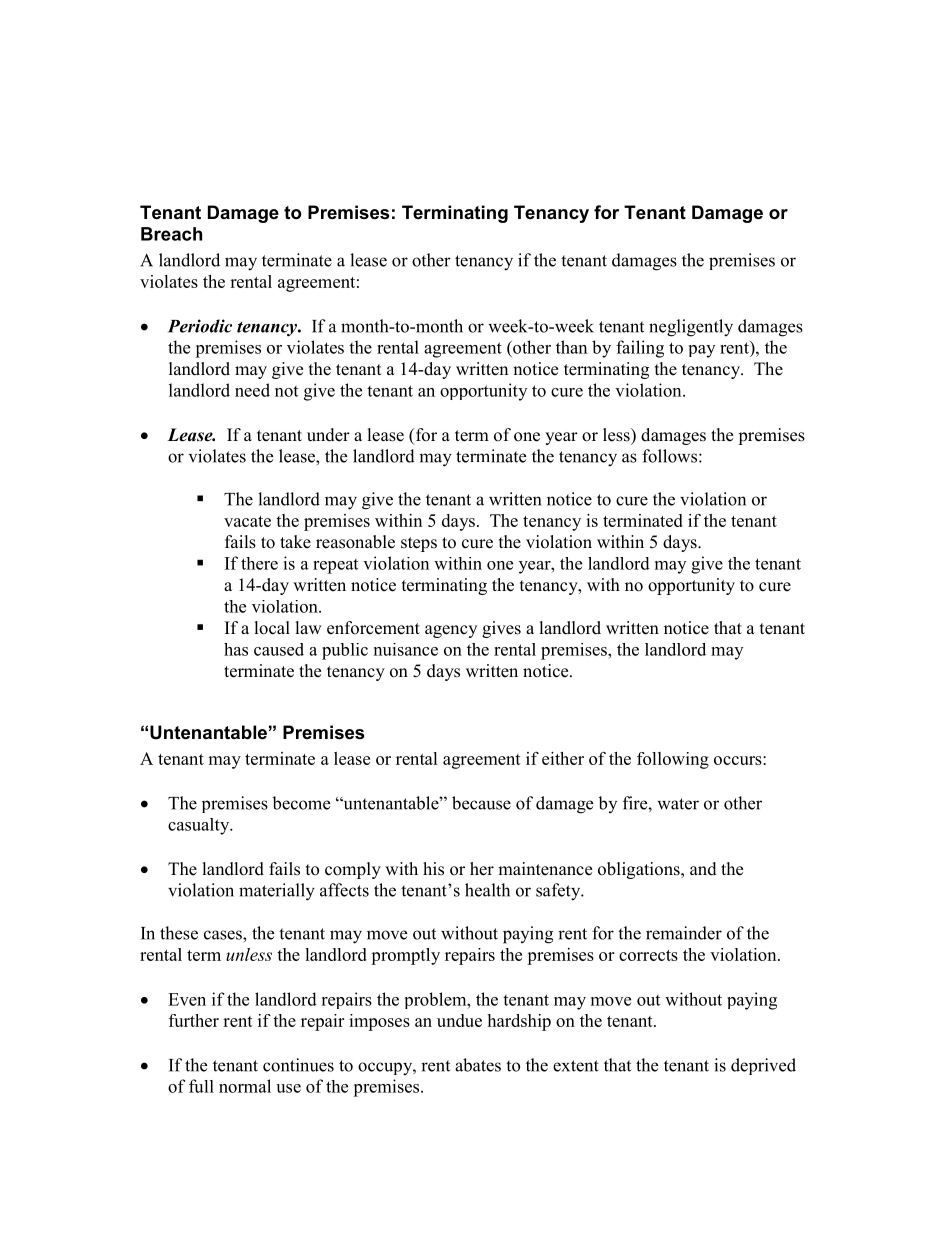 This screenshot has height=1233, width=952. Describe the element at coordinates (236, 649) in the screenshot. I see `has` at that location.
